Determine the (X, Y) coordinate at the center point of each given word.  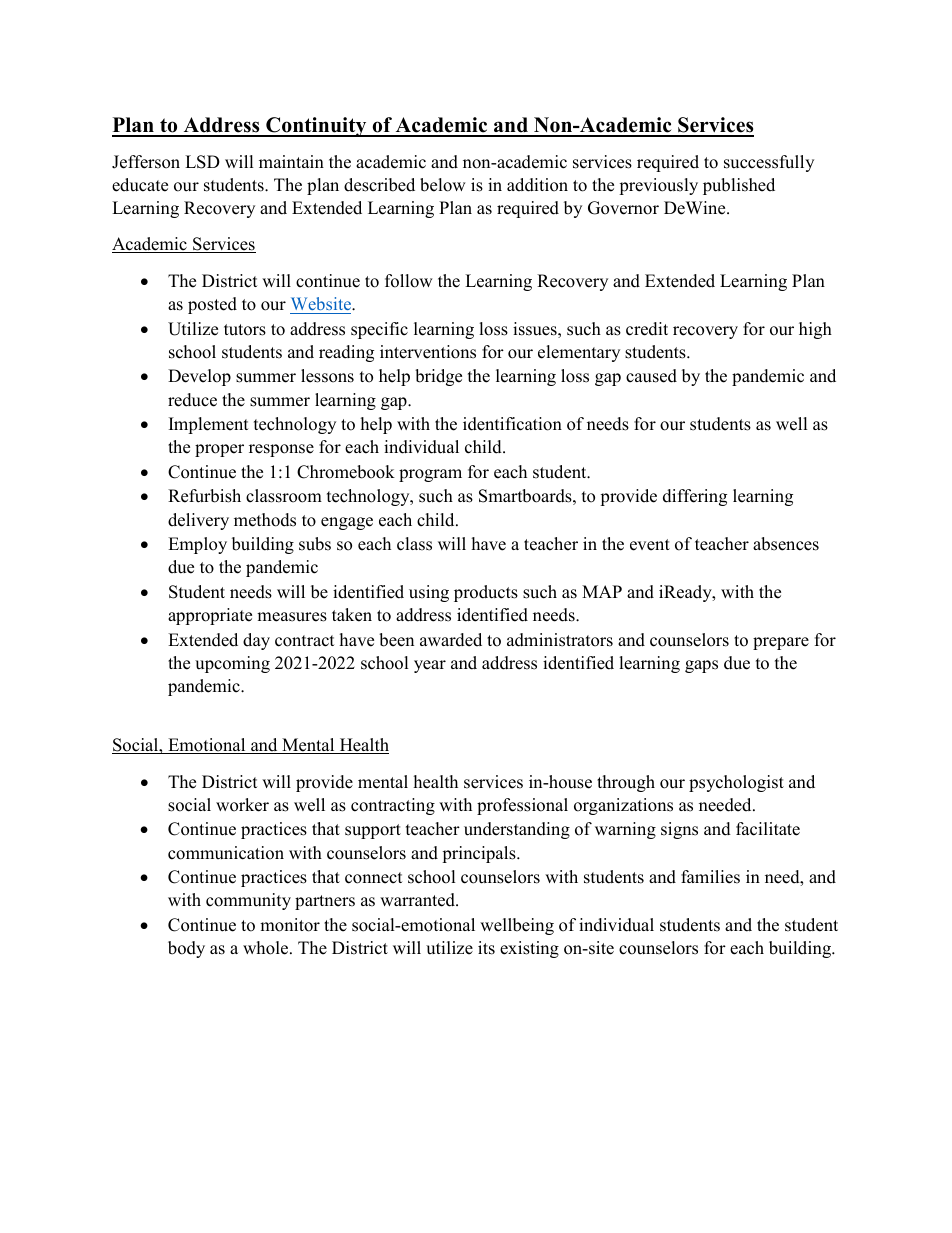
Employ (197, 545)
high (815, 330)
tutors (245, 330)
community (248, 901)
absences (786, 544)
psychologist (736, 783)
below (443, 185)
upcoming (232, 664)
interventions (428, 352)
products (486, 593)
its (486, 948)
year (430, 666)
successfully (769, 163)
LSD (202, 162)
